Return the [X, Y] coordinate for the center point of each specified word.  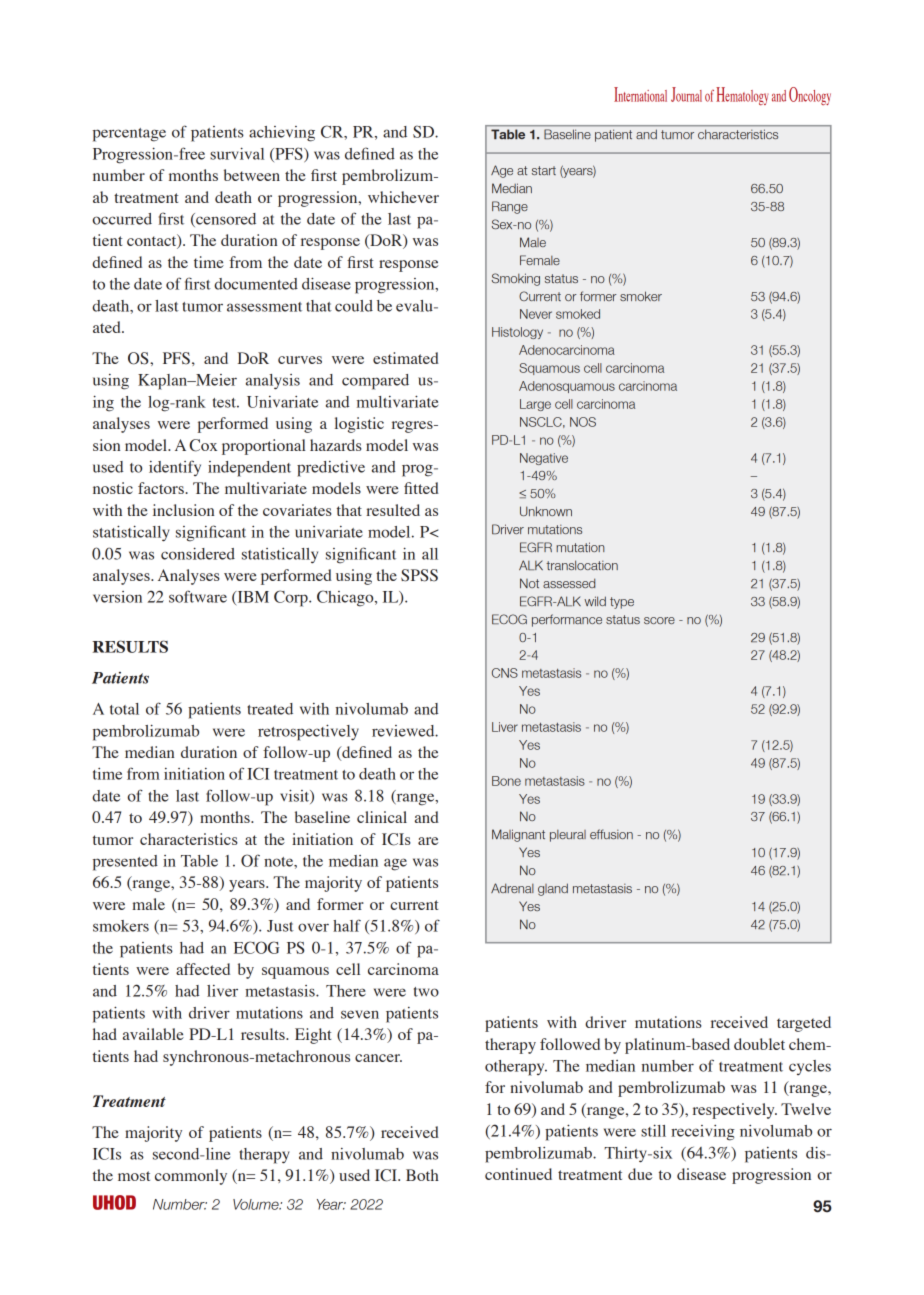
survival [237, 153]
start [544, 170]
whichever [403, 197]
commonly [191, 1177]
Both [422, 1175]
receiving [703, 1133]
